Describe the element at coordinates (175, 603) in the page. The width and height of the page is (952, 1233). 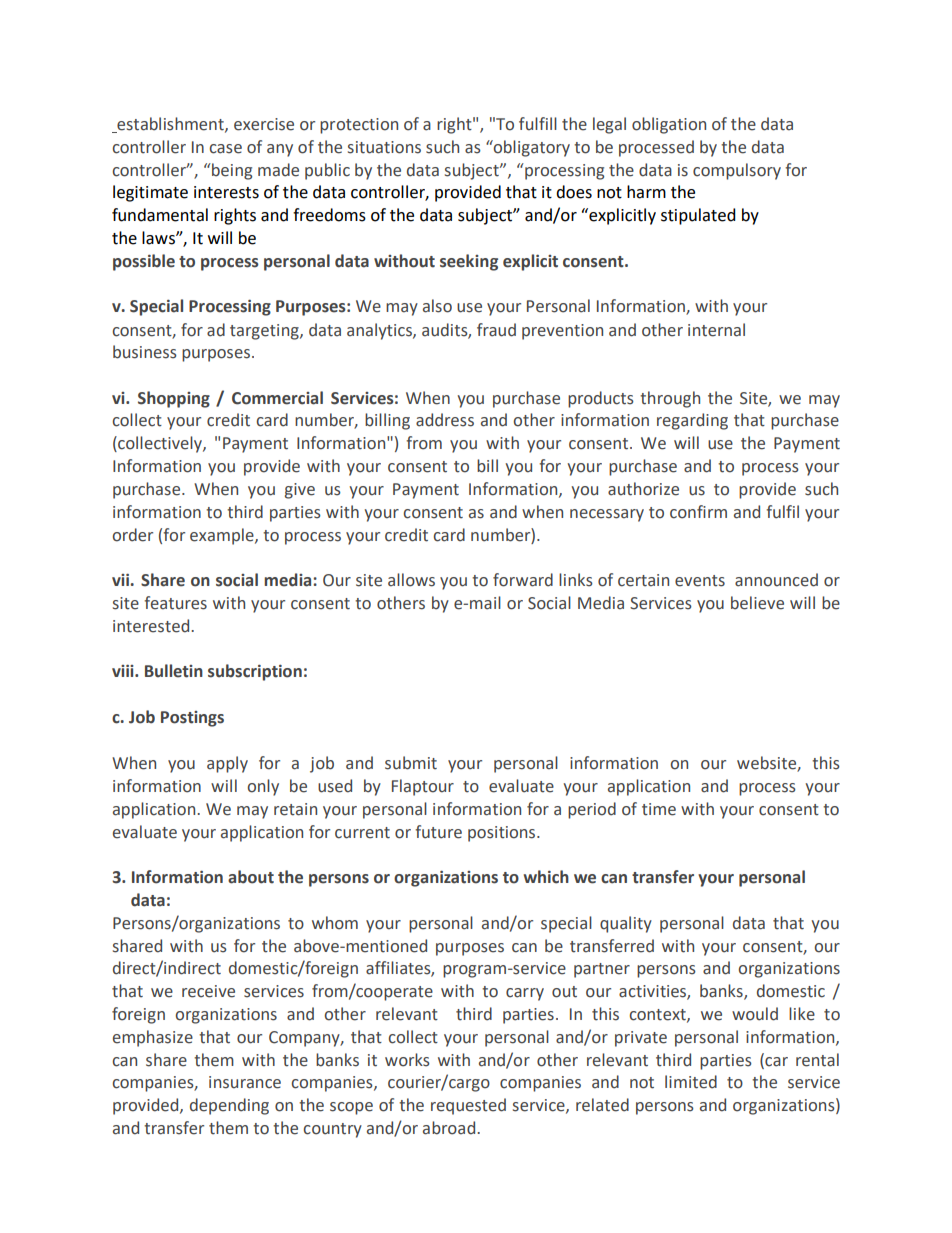
I see `features` at that location.
